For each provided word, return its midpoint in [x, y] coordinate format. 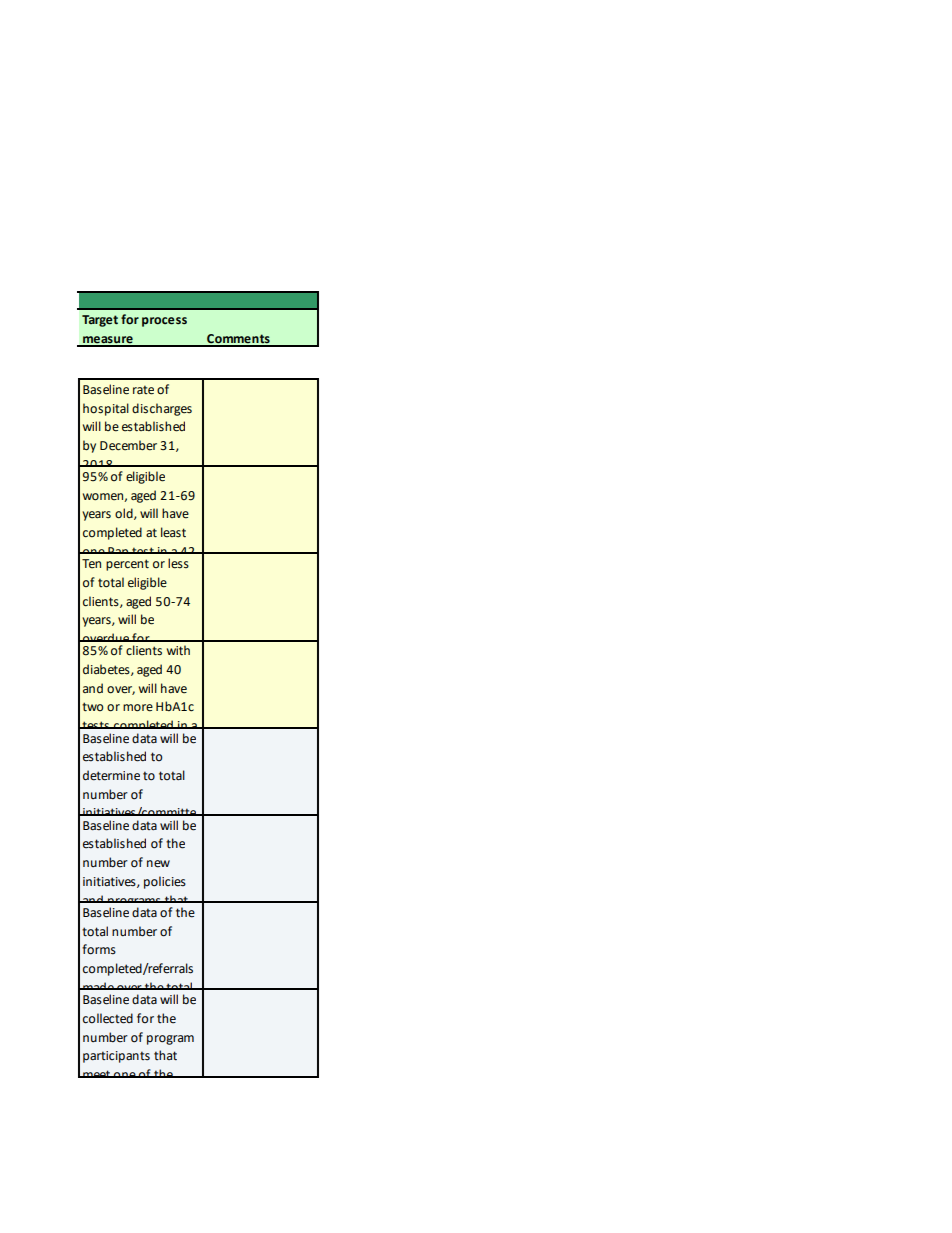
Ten [91, 564]
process [164, 322]
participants [116, 1057]
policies [165, 882]
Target [100, 321]
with [178, 650]
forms [99, 949]
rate [143, 390]
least [173, 532]
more [138, 708]
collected [108, 1018]
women [104, 497]
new [158, 864]
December [128, 445]
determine [111, 775]
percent [127, 565]
